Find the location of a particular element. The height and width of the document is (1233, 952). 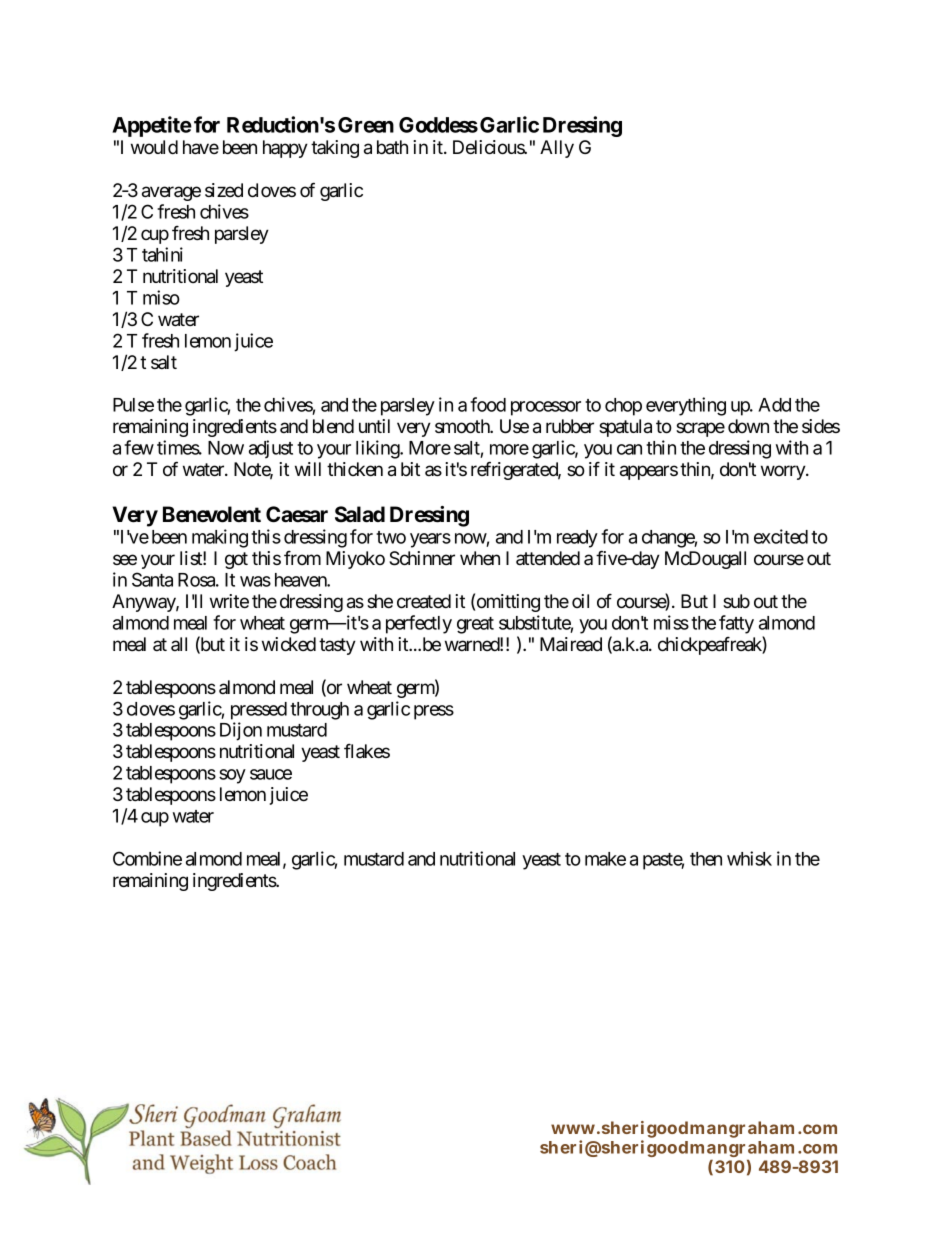

Combine is located at coordinates (147, 858).
